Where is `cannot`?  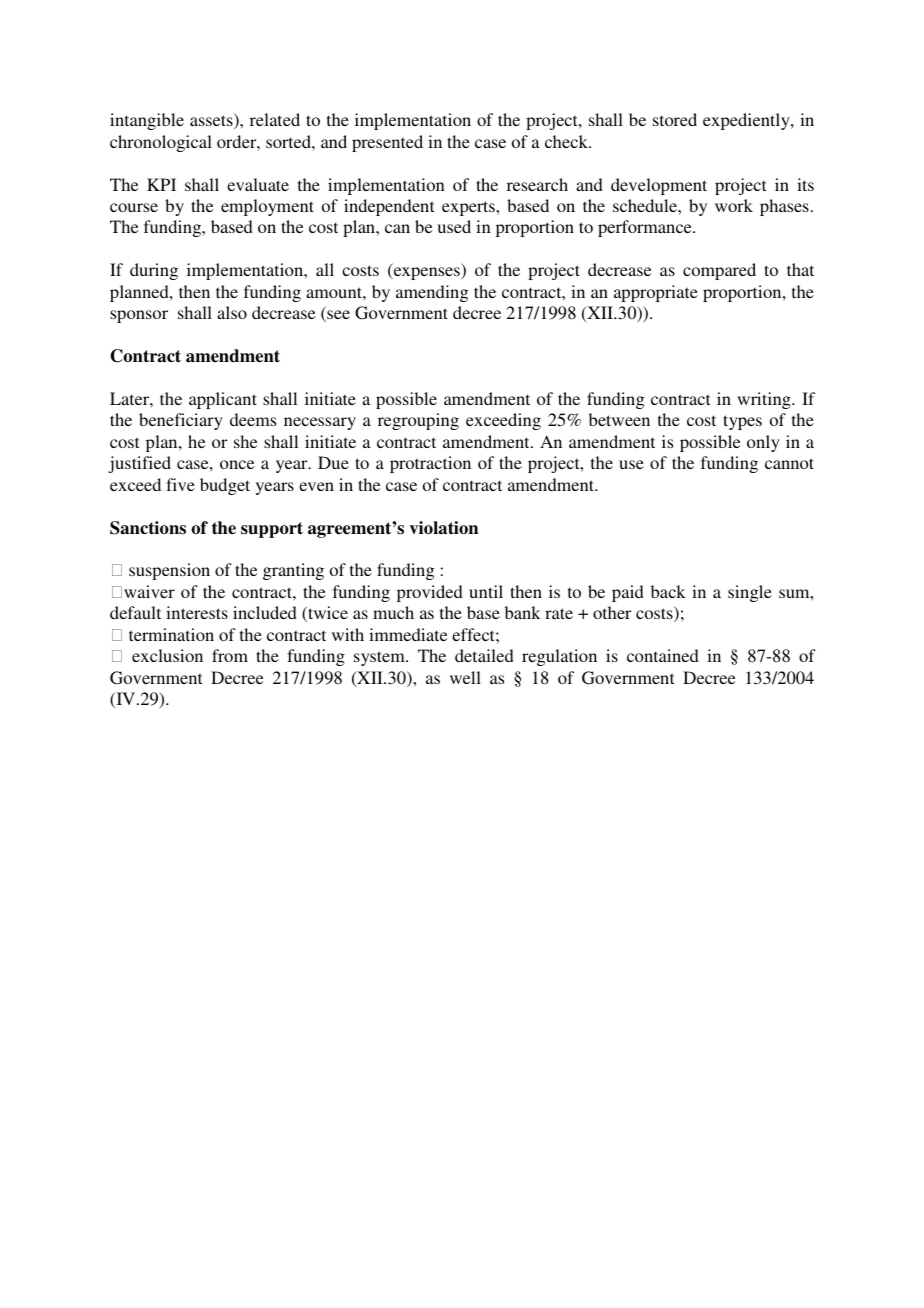
cannot is located at coordinates (789, 463).
